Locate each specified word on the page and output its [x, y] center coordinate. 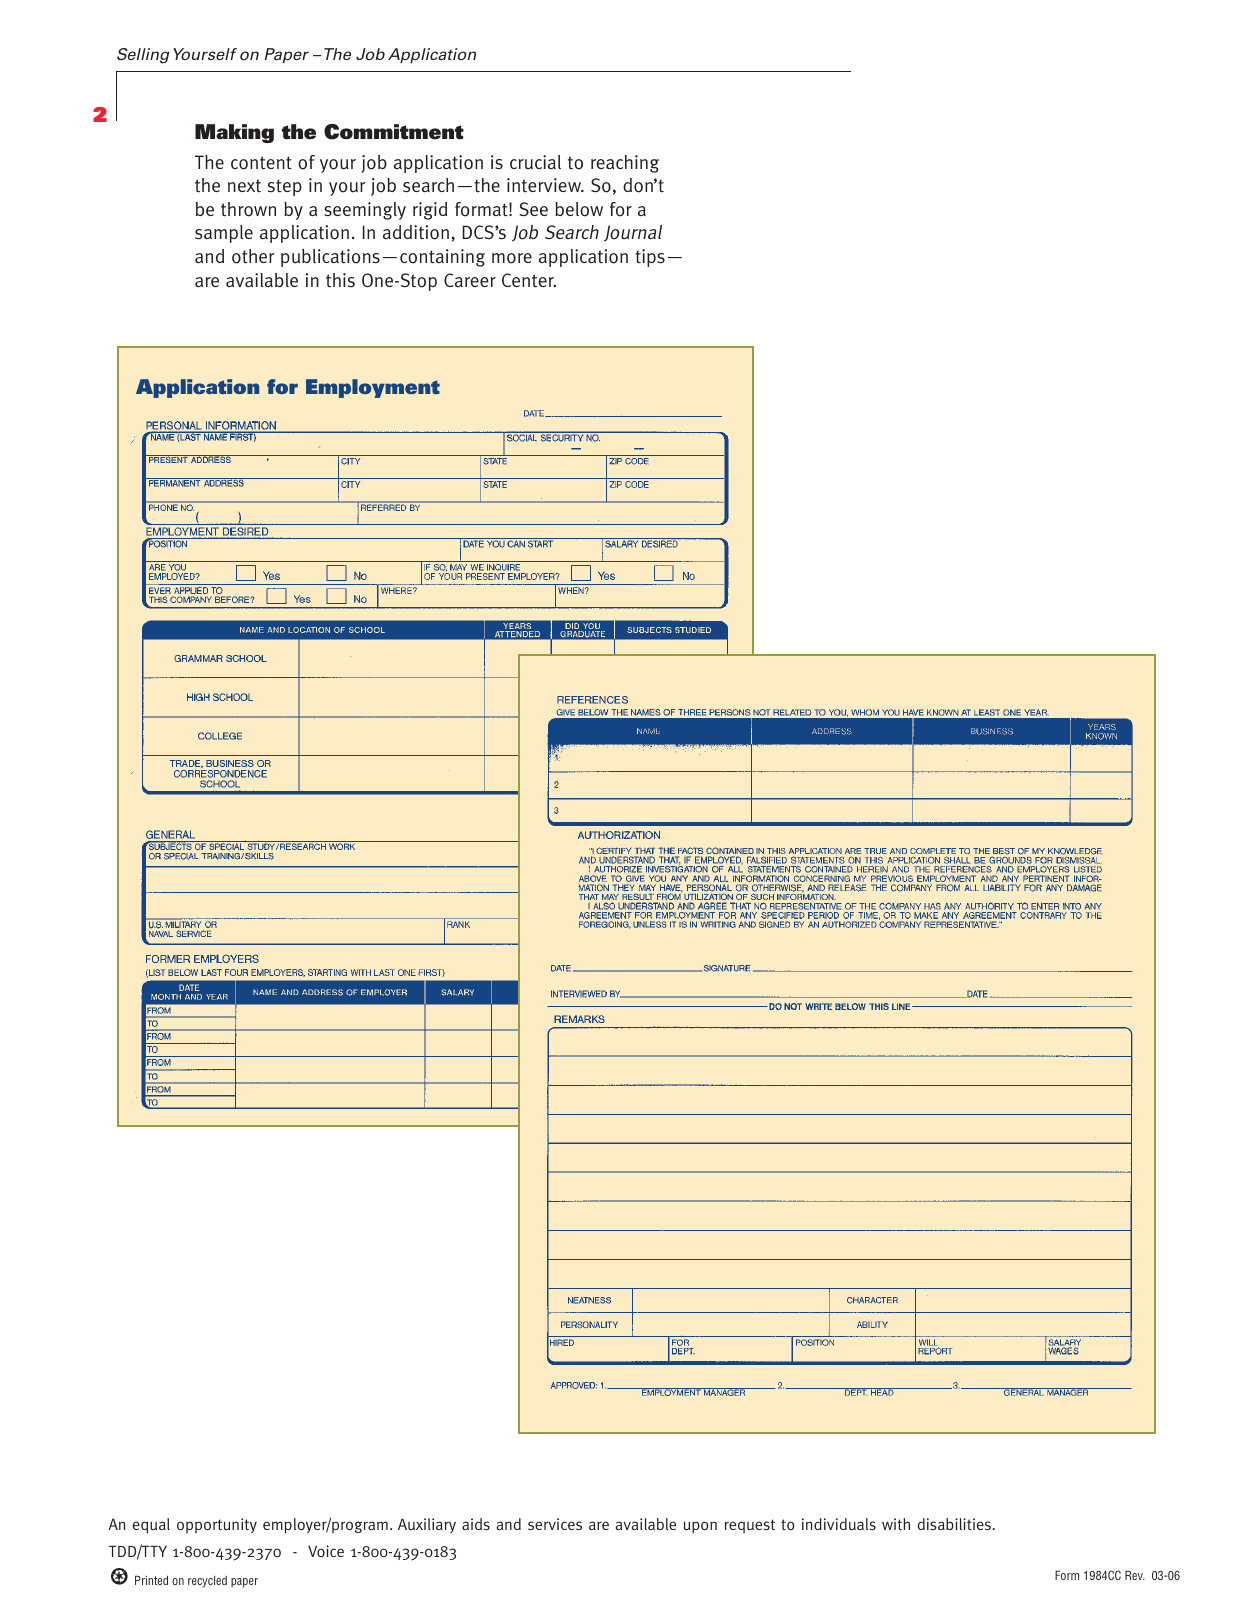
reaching [625, 164]
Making [234, 133]
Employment [373, 388]
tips [650, 258]
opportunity [217, 1525]
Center [529, 280]
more [512, 258]
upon [700, 1527]
